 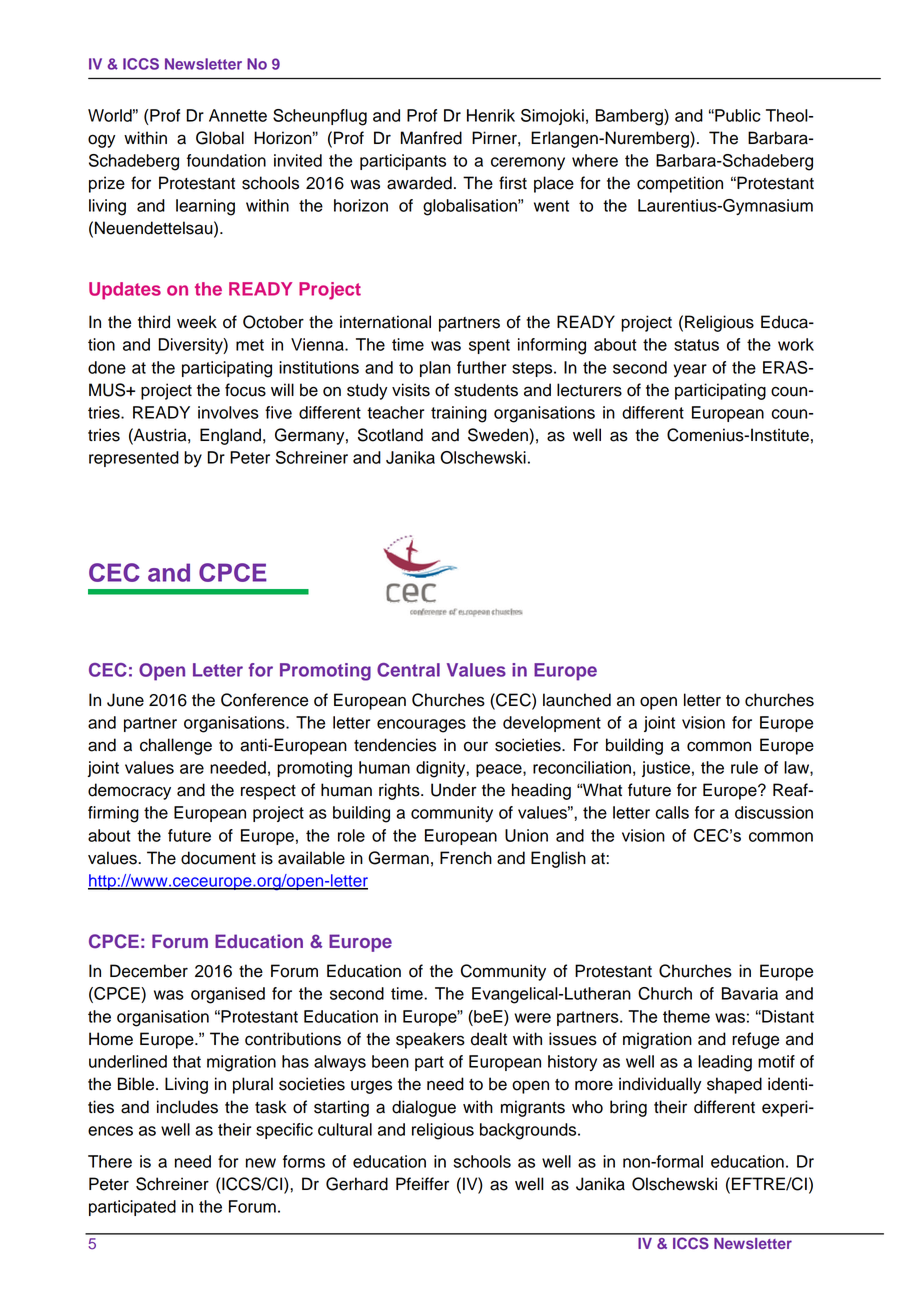 I want to click on Central, so click(x=408, y=670).
